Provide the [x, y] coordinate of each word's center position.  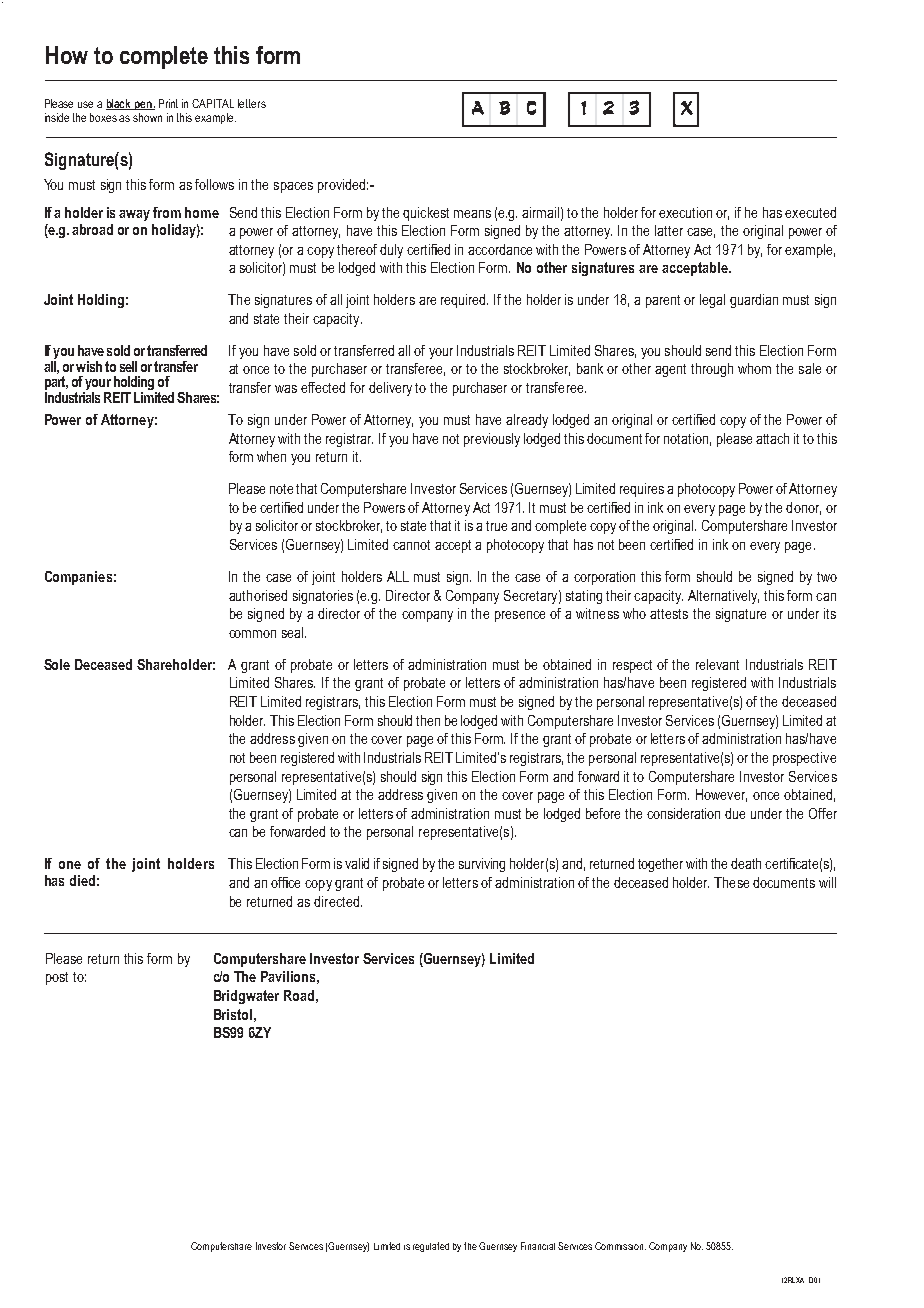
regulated [431, 1247]
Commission [620, 1246]
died [82, 880]
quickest [426, 214]
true [496, 526]
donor [803, 508]
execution [685, 212]
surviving [482, 865]
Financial [538, 1246]
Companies [78, 578]
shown [147, 117]
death [746, 863]
